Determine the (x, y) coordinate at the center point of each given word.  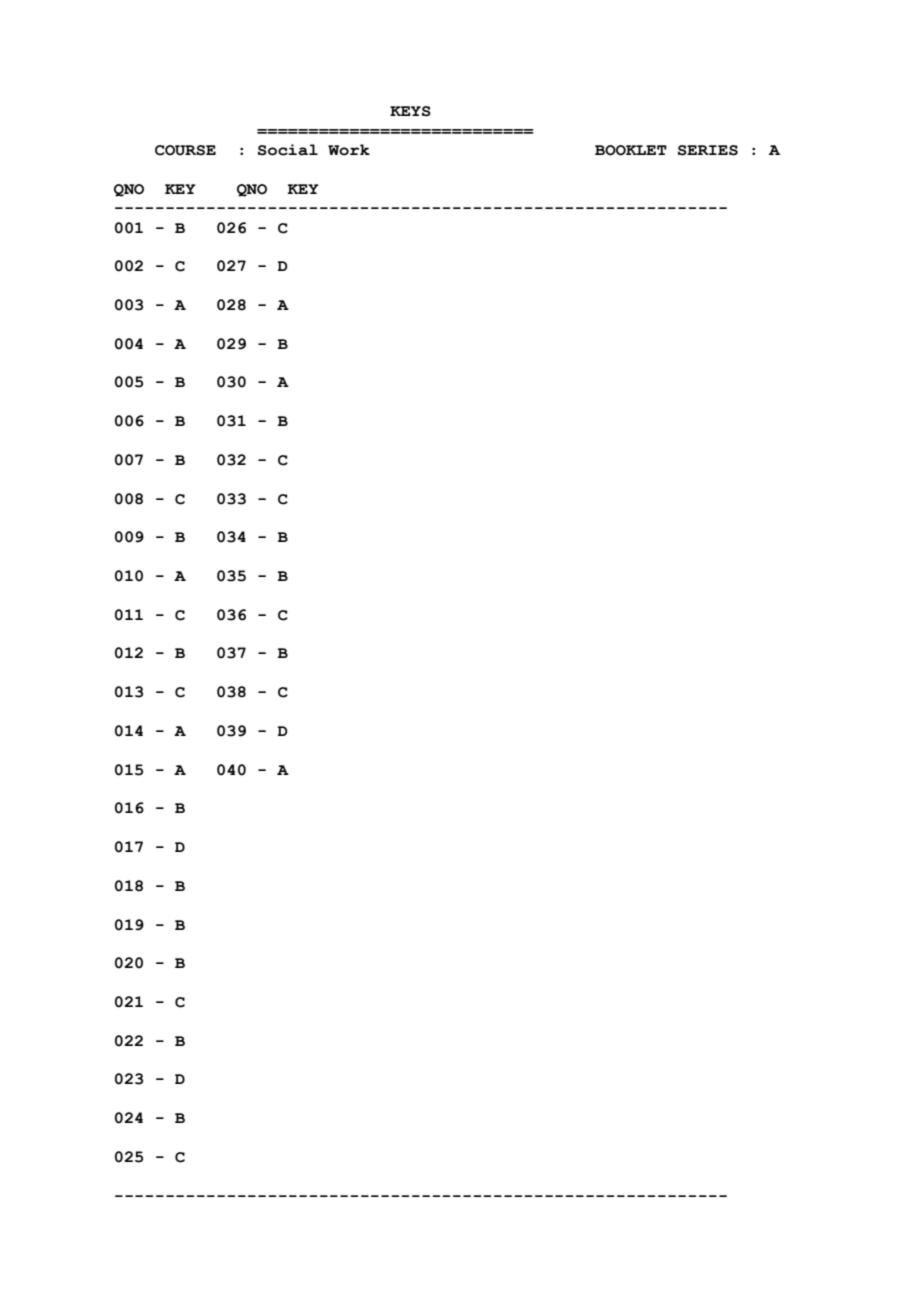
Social (288, 150)
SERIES (708, 150)
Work (349, 150)
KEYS (410, 111)
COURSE (185, 150)
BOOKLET (631, 150)
